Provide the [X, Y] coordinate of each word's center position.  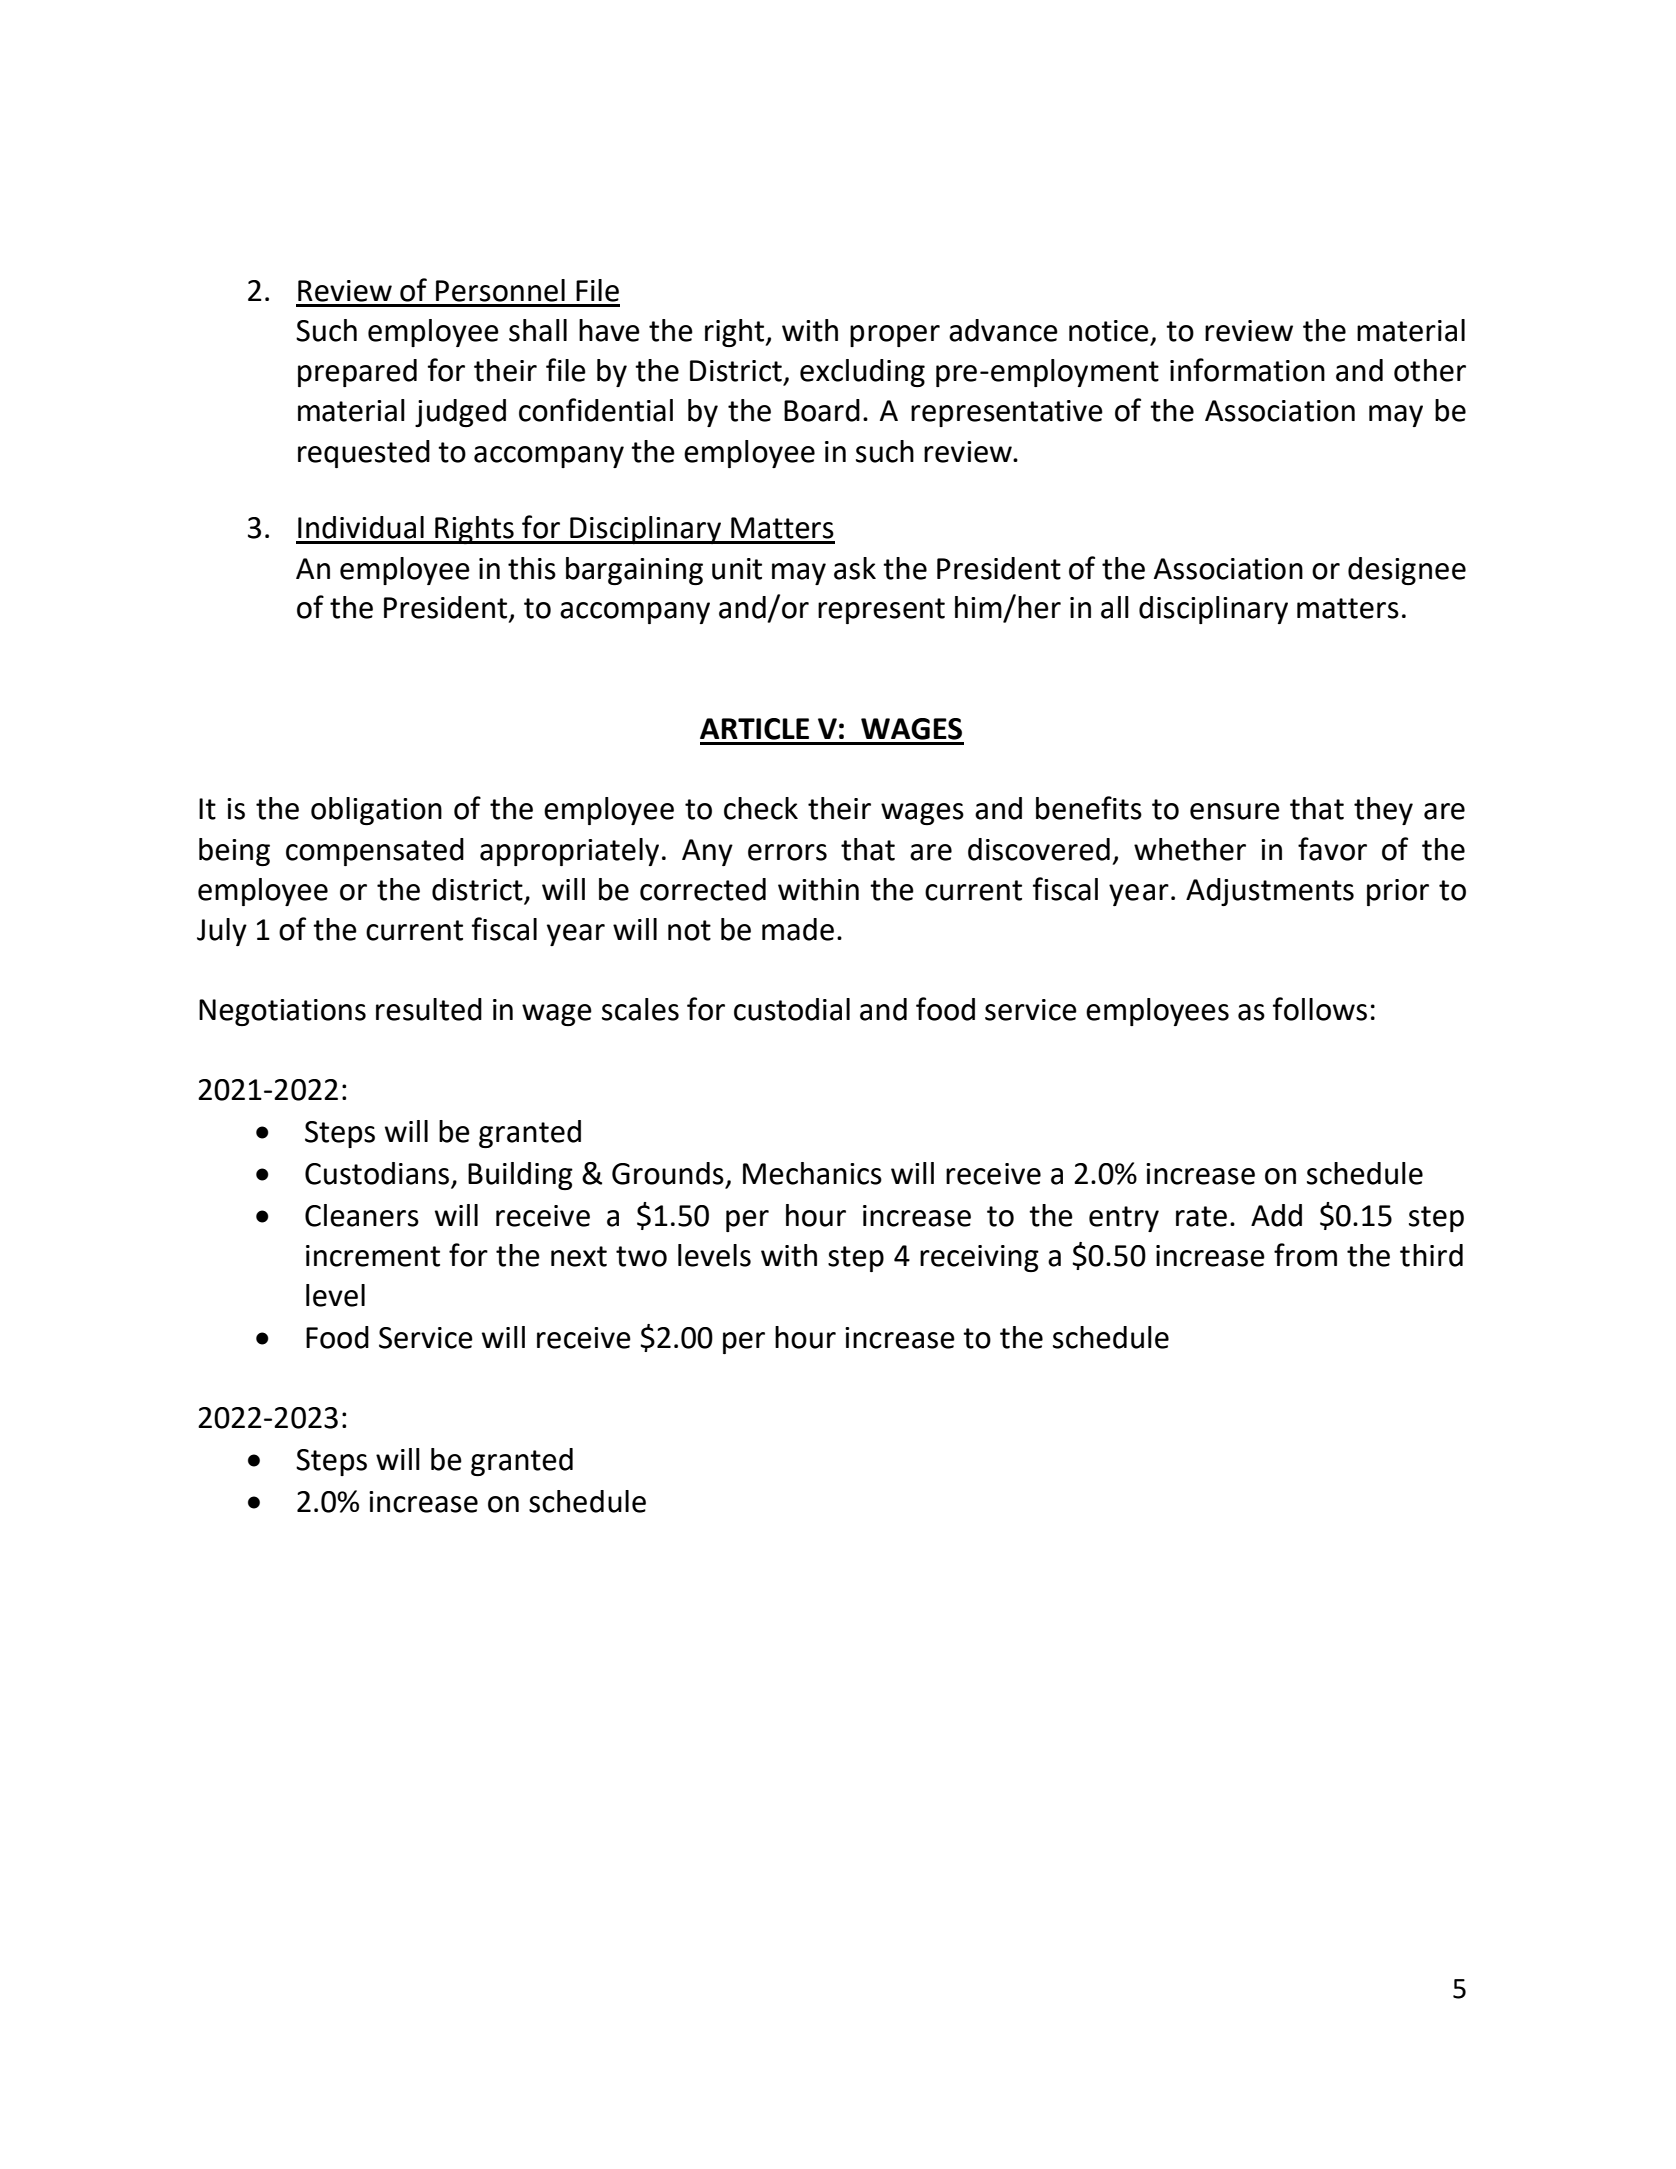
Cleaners [362, 1215]
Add [1276, 1215]
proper [895, 336]
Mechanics [812, 1173]
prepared [357, 373]
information [1247, 370]
